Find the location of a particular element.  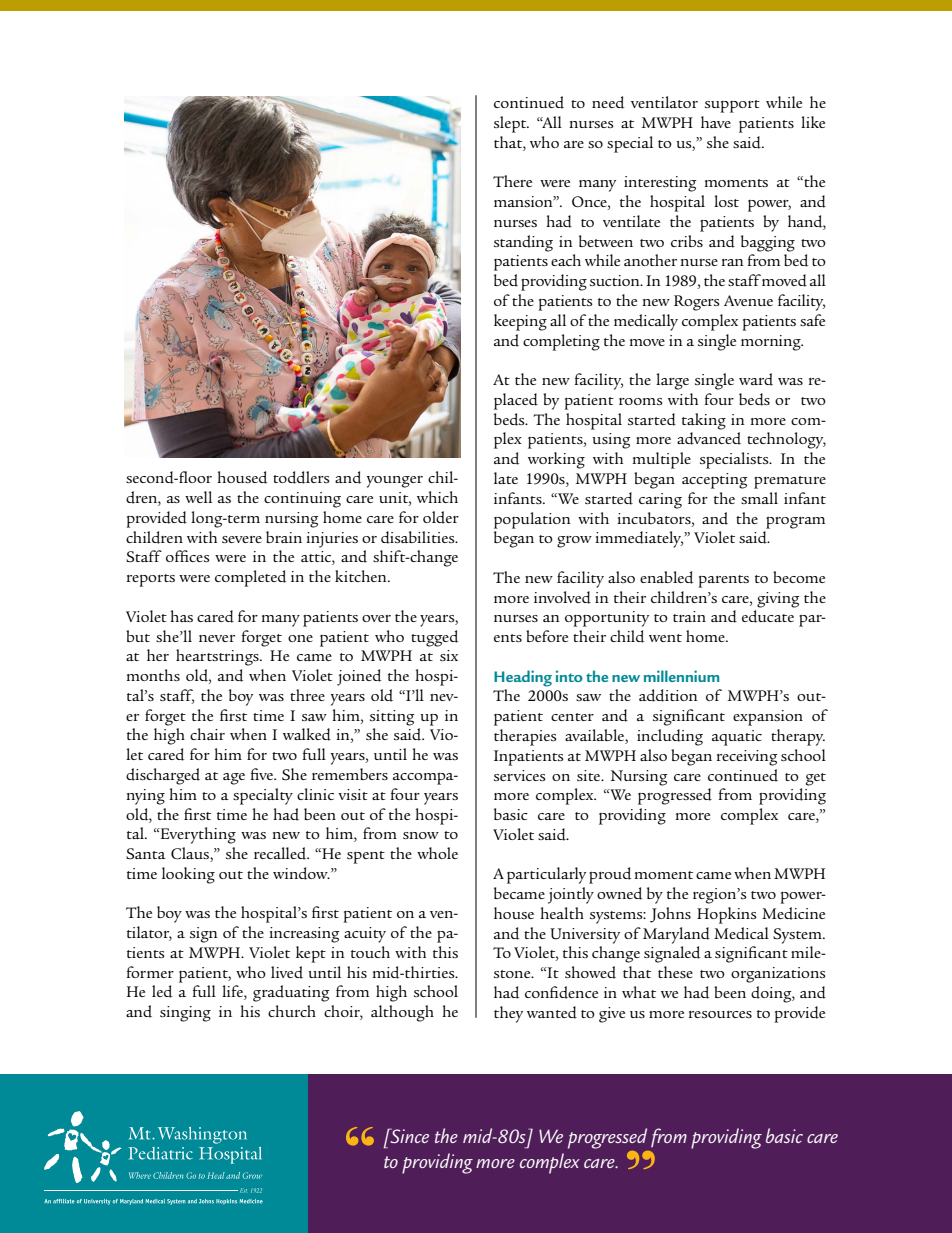

disabilities is located at coordinates (419, 537).
